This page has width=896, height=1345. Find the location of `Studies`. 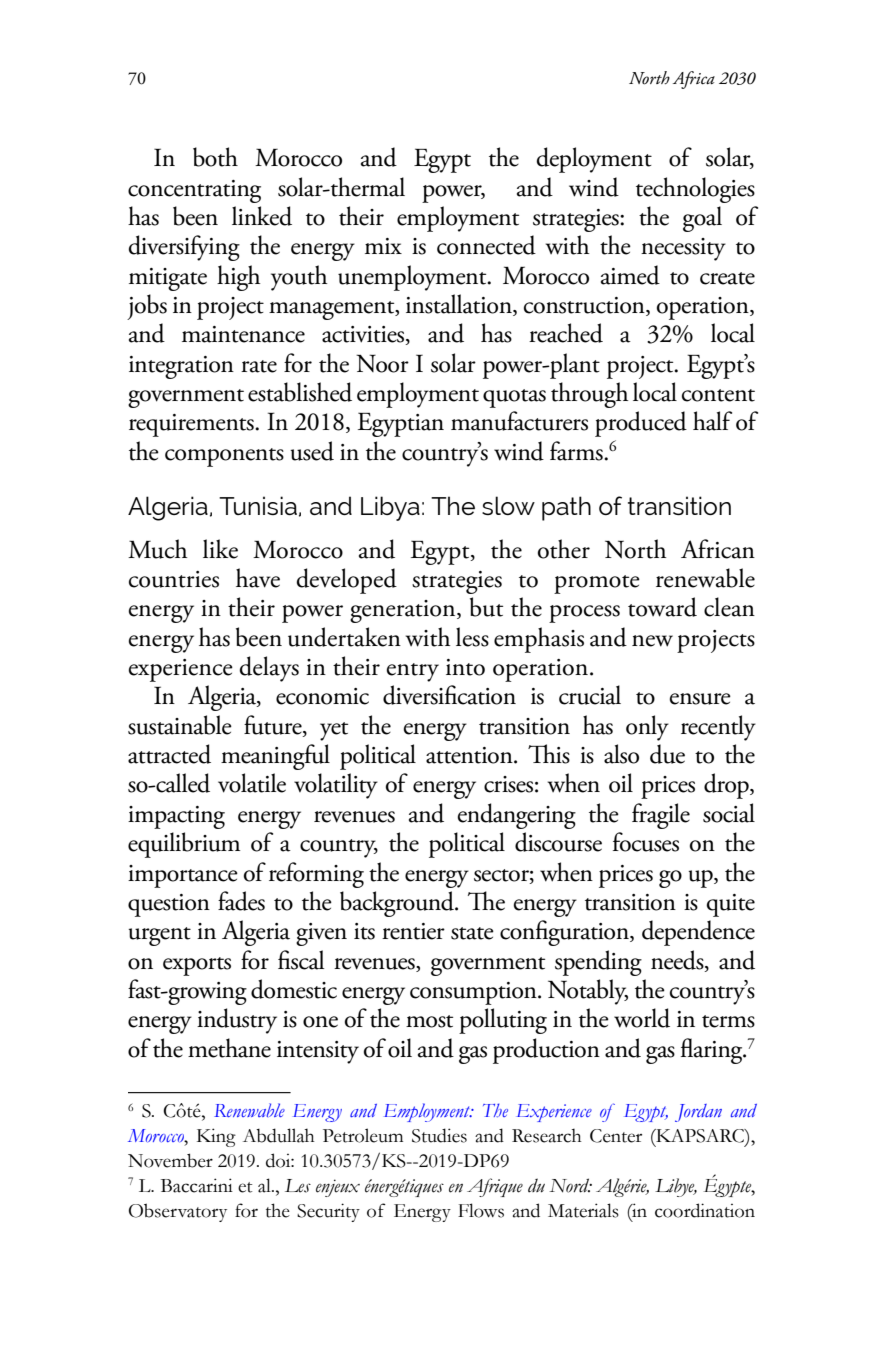

Studies is located at coordinates (439, 1135).
